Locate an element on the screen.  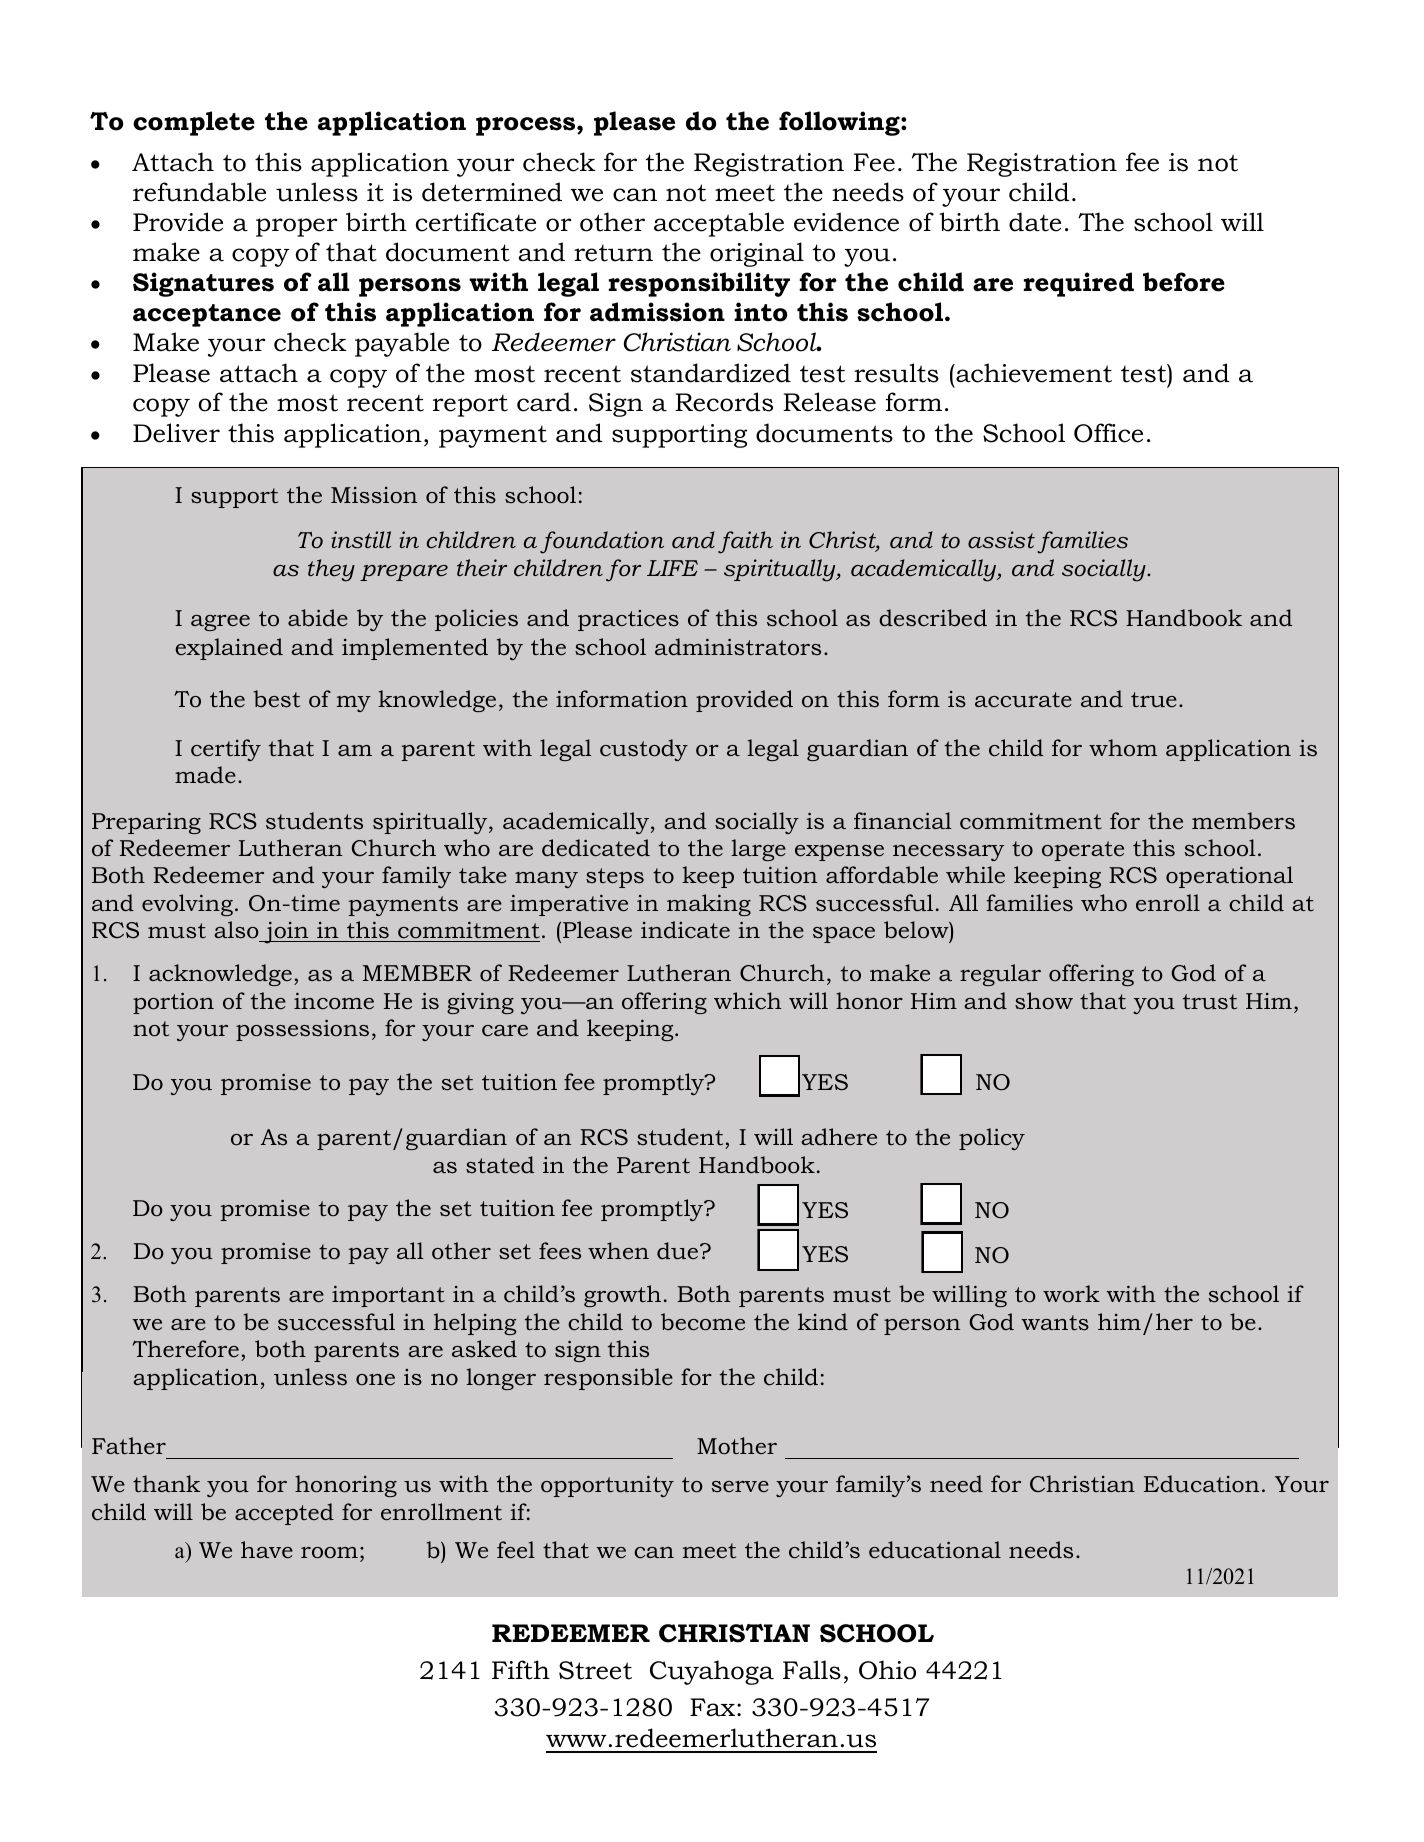
date is located at coordinates (1035, 222).
